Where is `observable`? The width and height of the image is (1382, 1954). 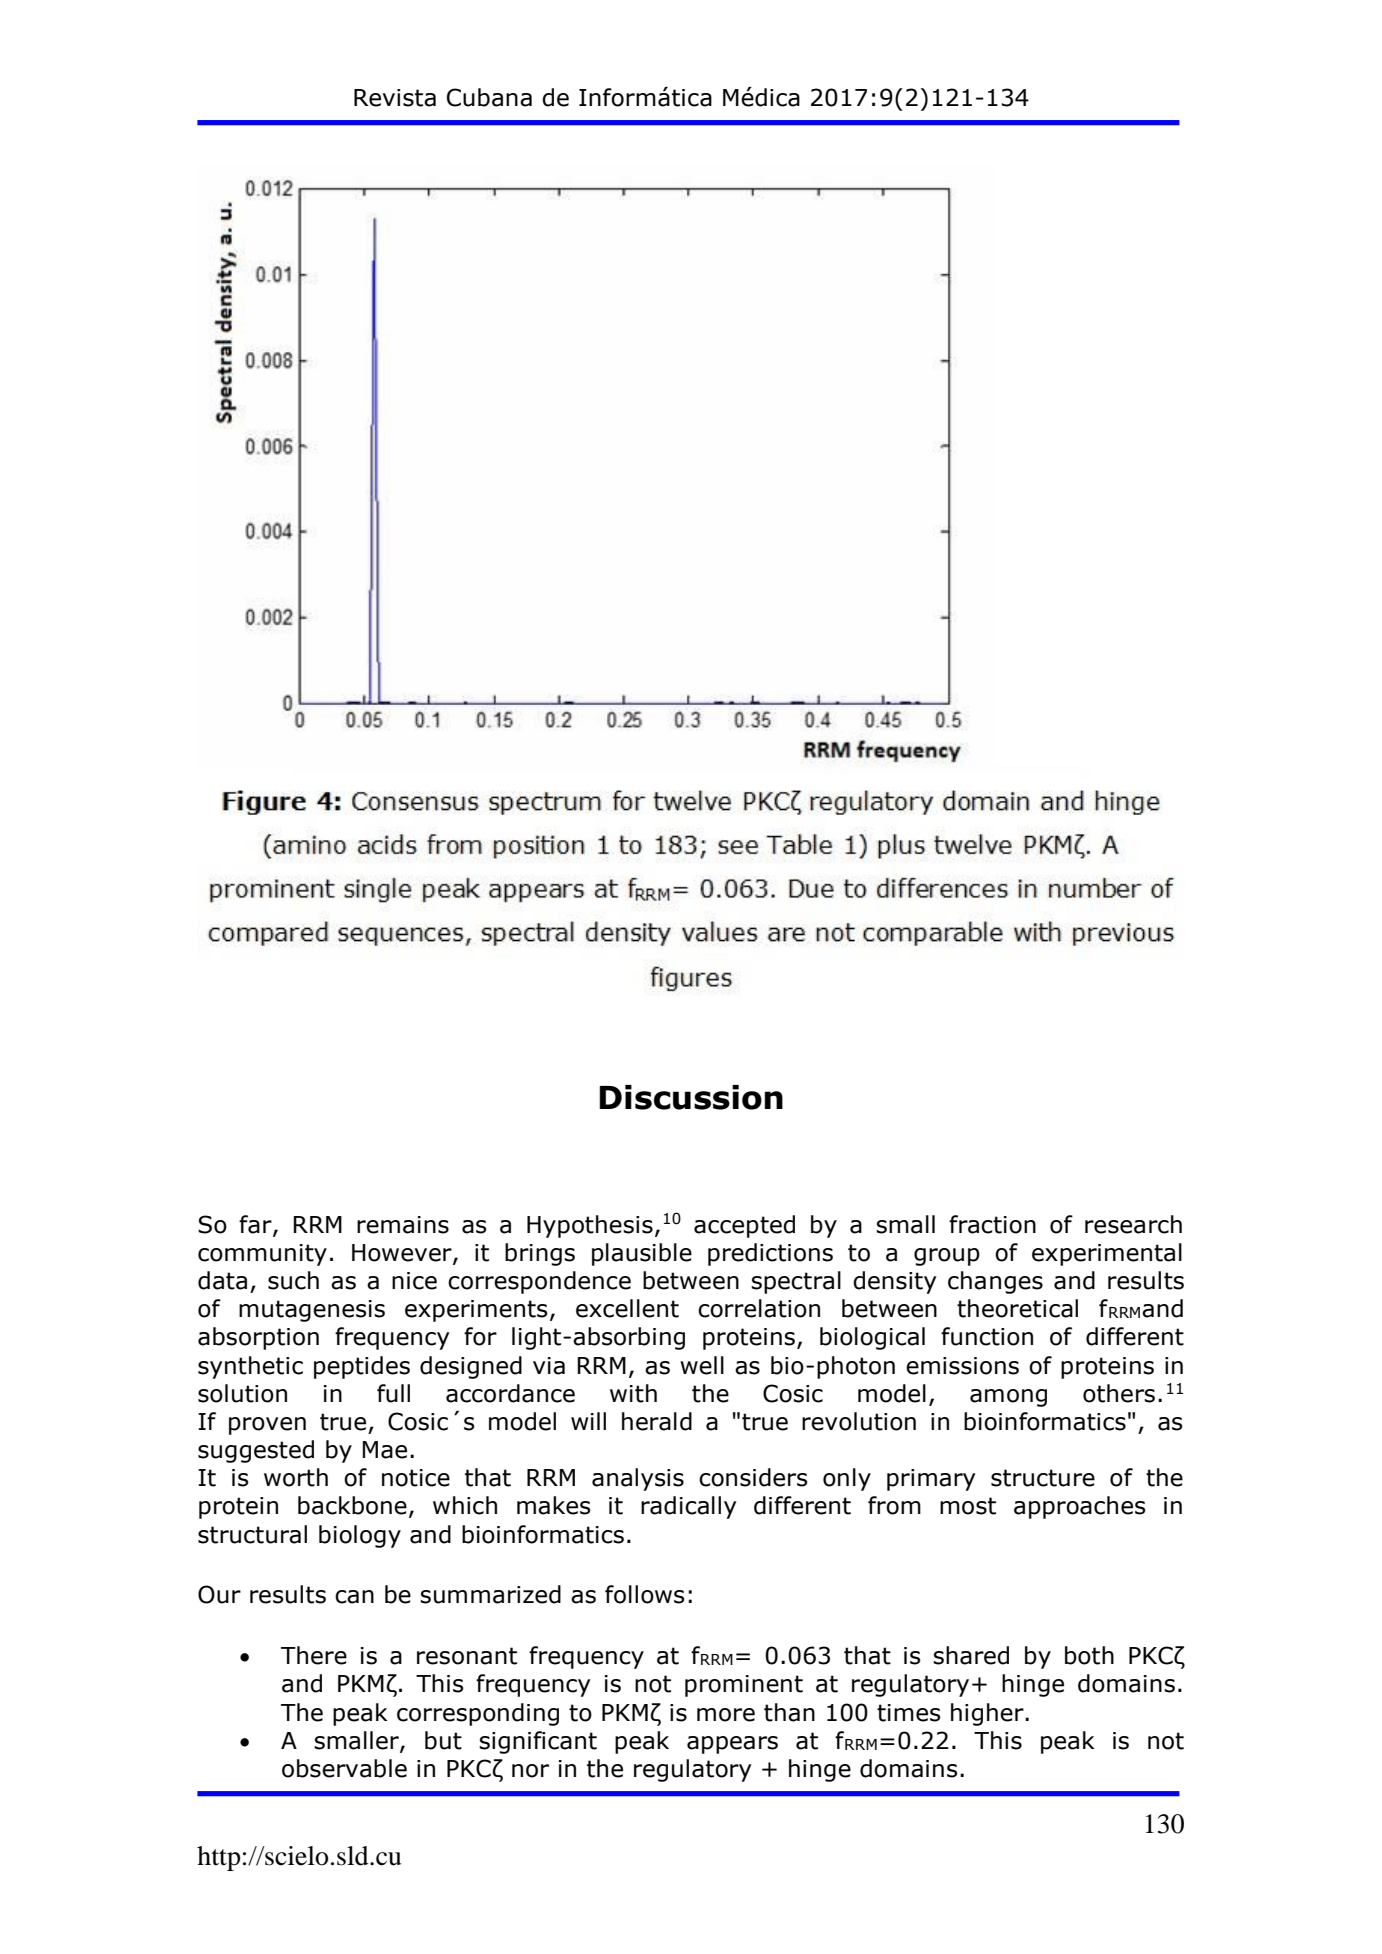
observable is located at coordinates (344, 1768).
